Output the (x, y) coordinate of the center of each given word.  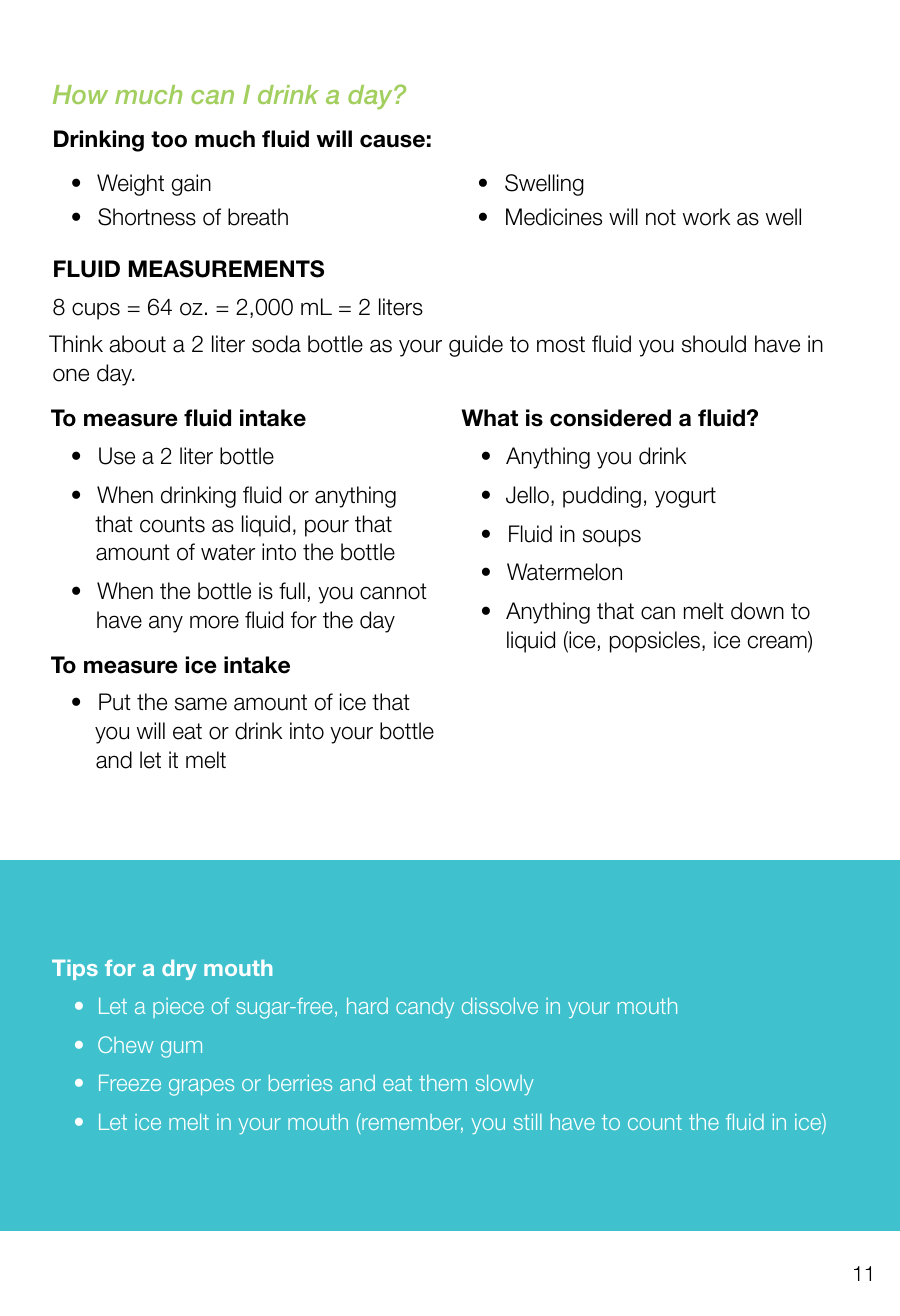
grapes (201, 1087)
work (706, 217)
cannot (393, 591)
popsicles (655, 642)
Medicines (554, 217)
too (169, 139)
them (443, 1083)
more (214, 622)
